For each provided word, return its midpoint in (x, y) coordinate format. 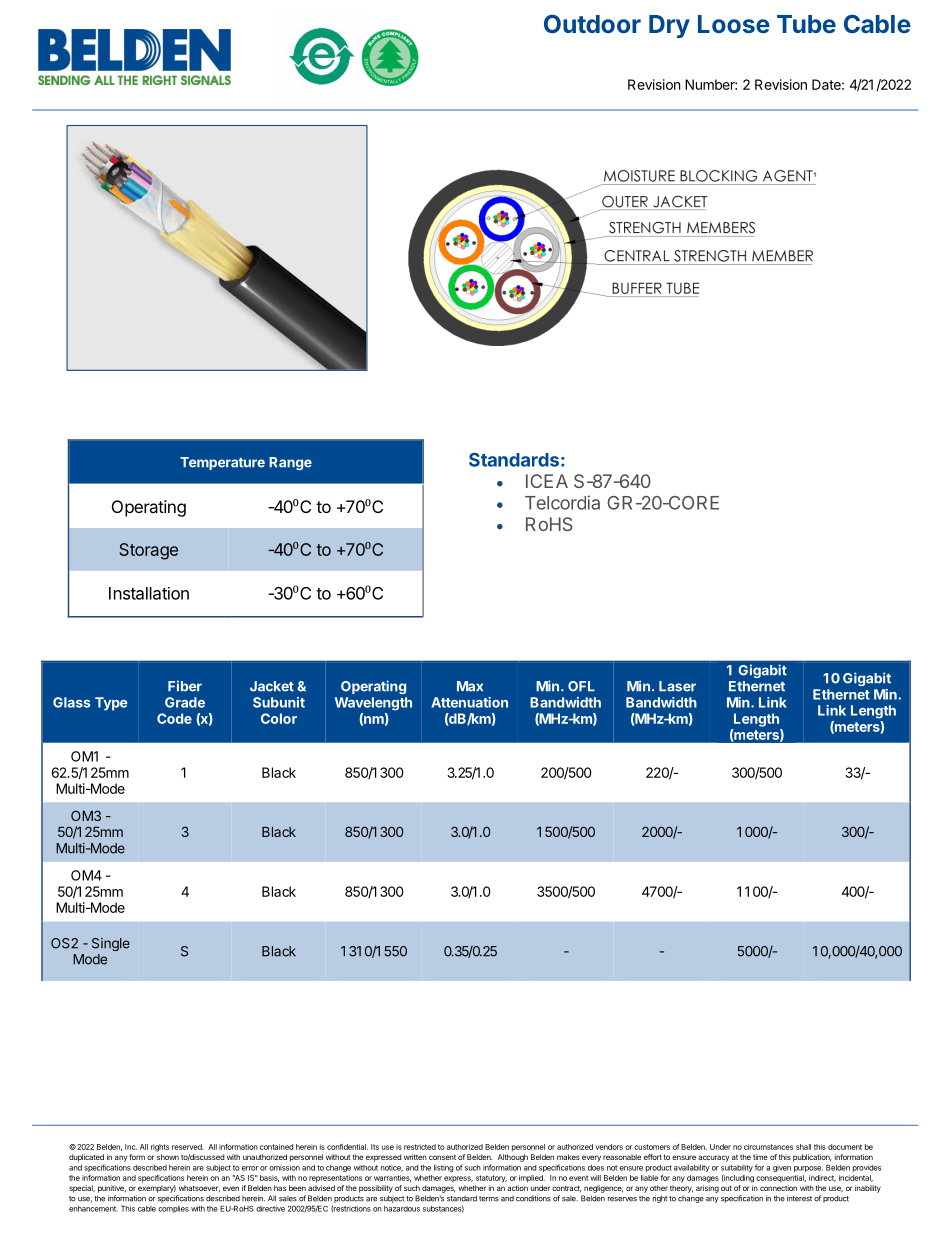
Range (290, 463)
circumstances (768, 1147)
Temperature (222, 463)
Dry (669, 26)
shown (168, 1157)
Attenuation (469, 702)
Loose (734, 24)
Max (470, 686)
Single (111, 944)
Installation (149, 593)
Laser (677, 686)
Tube (806, 24)
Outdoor (592, 23)
